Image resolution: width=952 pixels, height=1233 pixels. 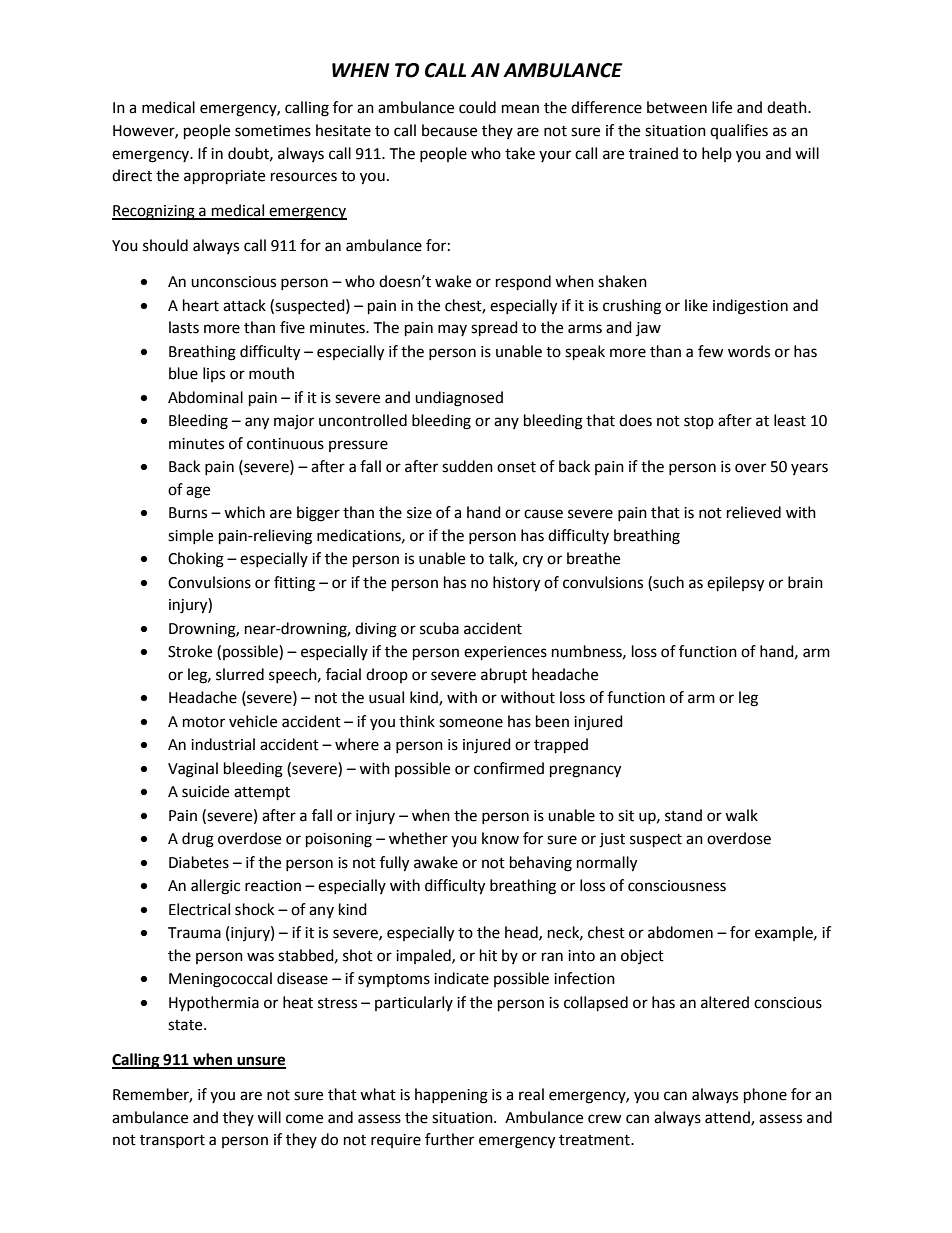 I want to click on few, so click(x=711, y=351).
